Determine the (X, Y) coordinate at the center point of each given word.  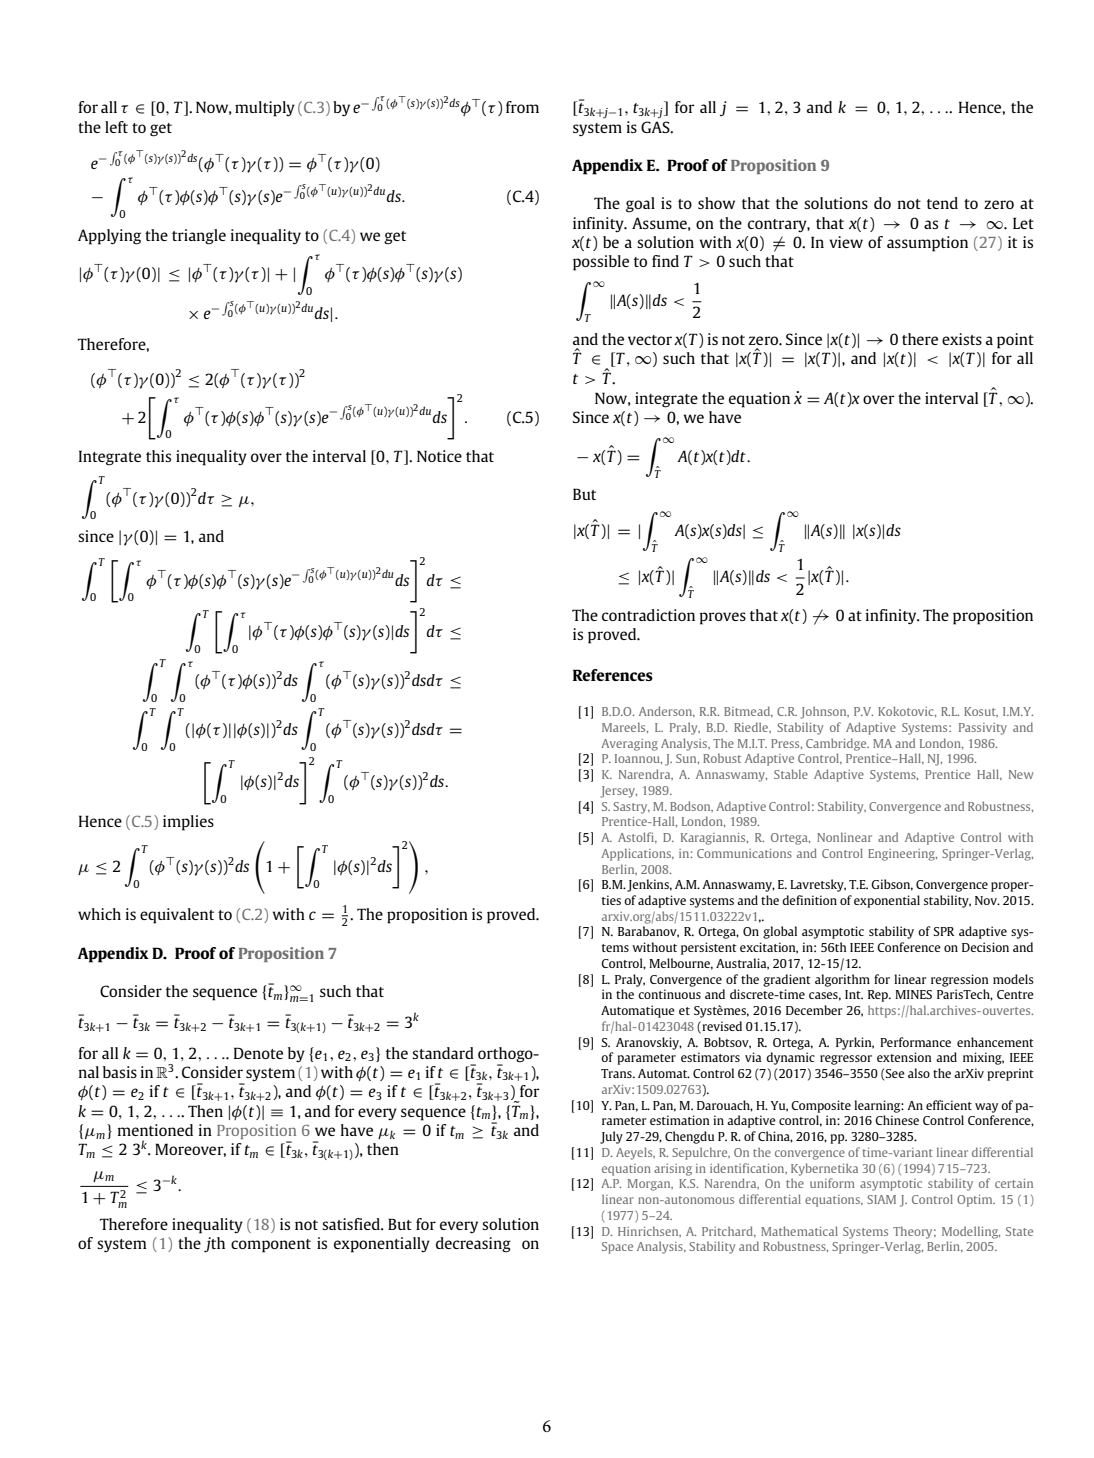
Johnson (824, 712)
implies (188, 823)
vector (650, 340)
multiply (265, 109)
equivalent (177, 916)
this (158, 456)
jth (214, 1245)
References (613, 675)
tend (942, 203)
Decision (985, 947)
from (522, 107)
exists (962, 339)
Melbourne (681, 964)
